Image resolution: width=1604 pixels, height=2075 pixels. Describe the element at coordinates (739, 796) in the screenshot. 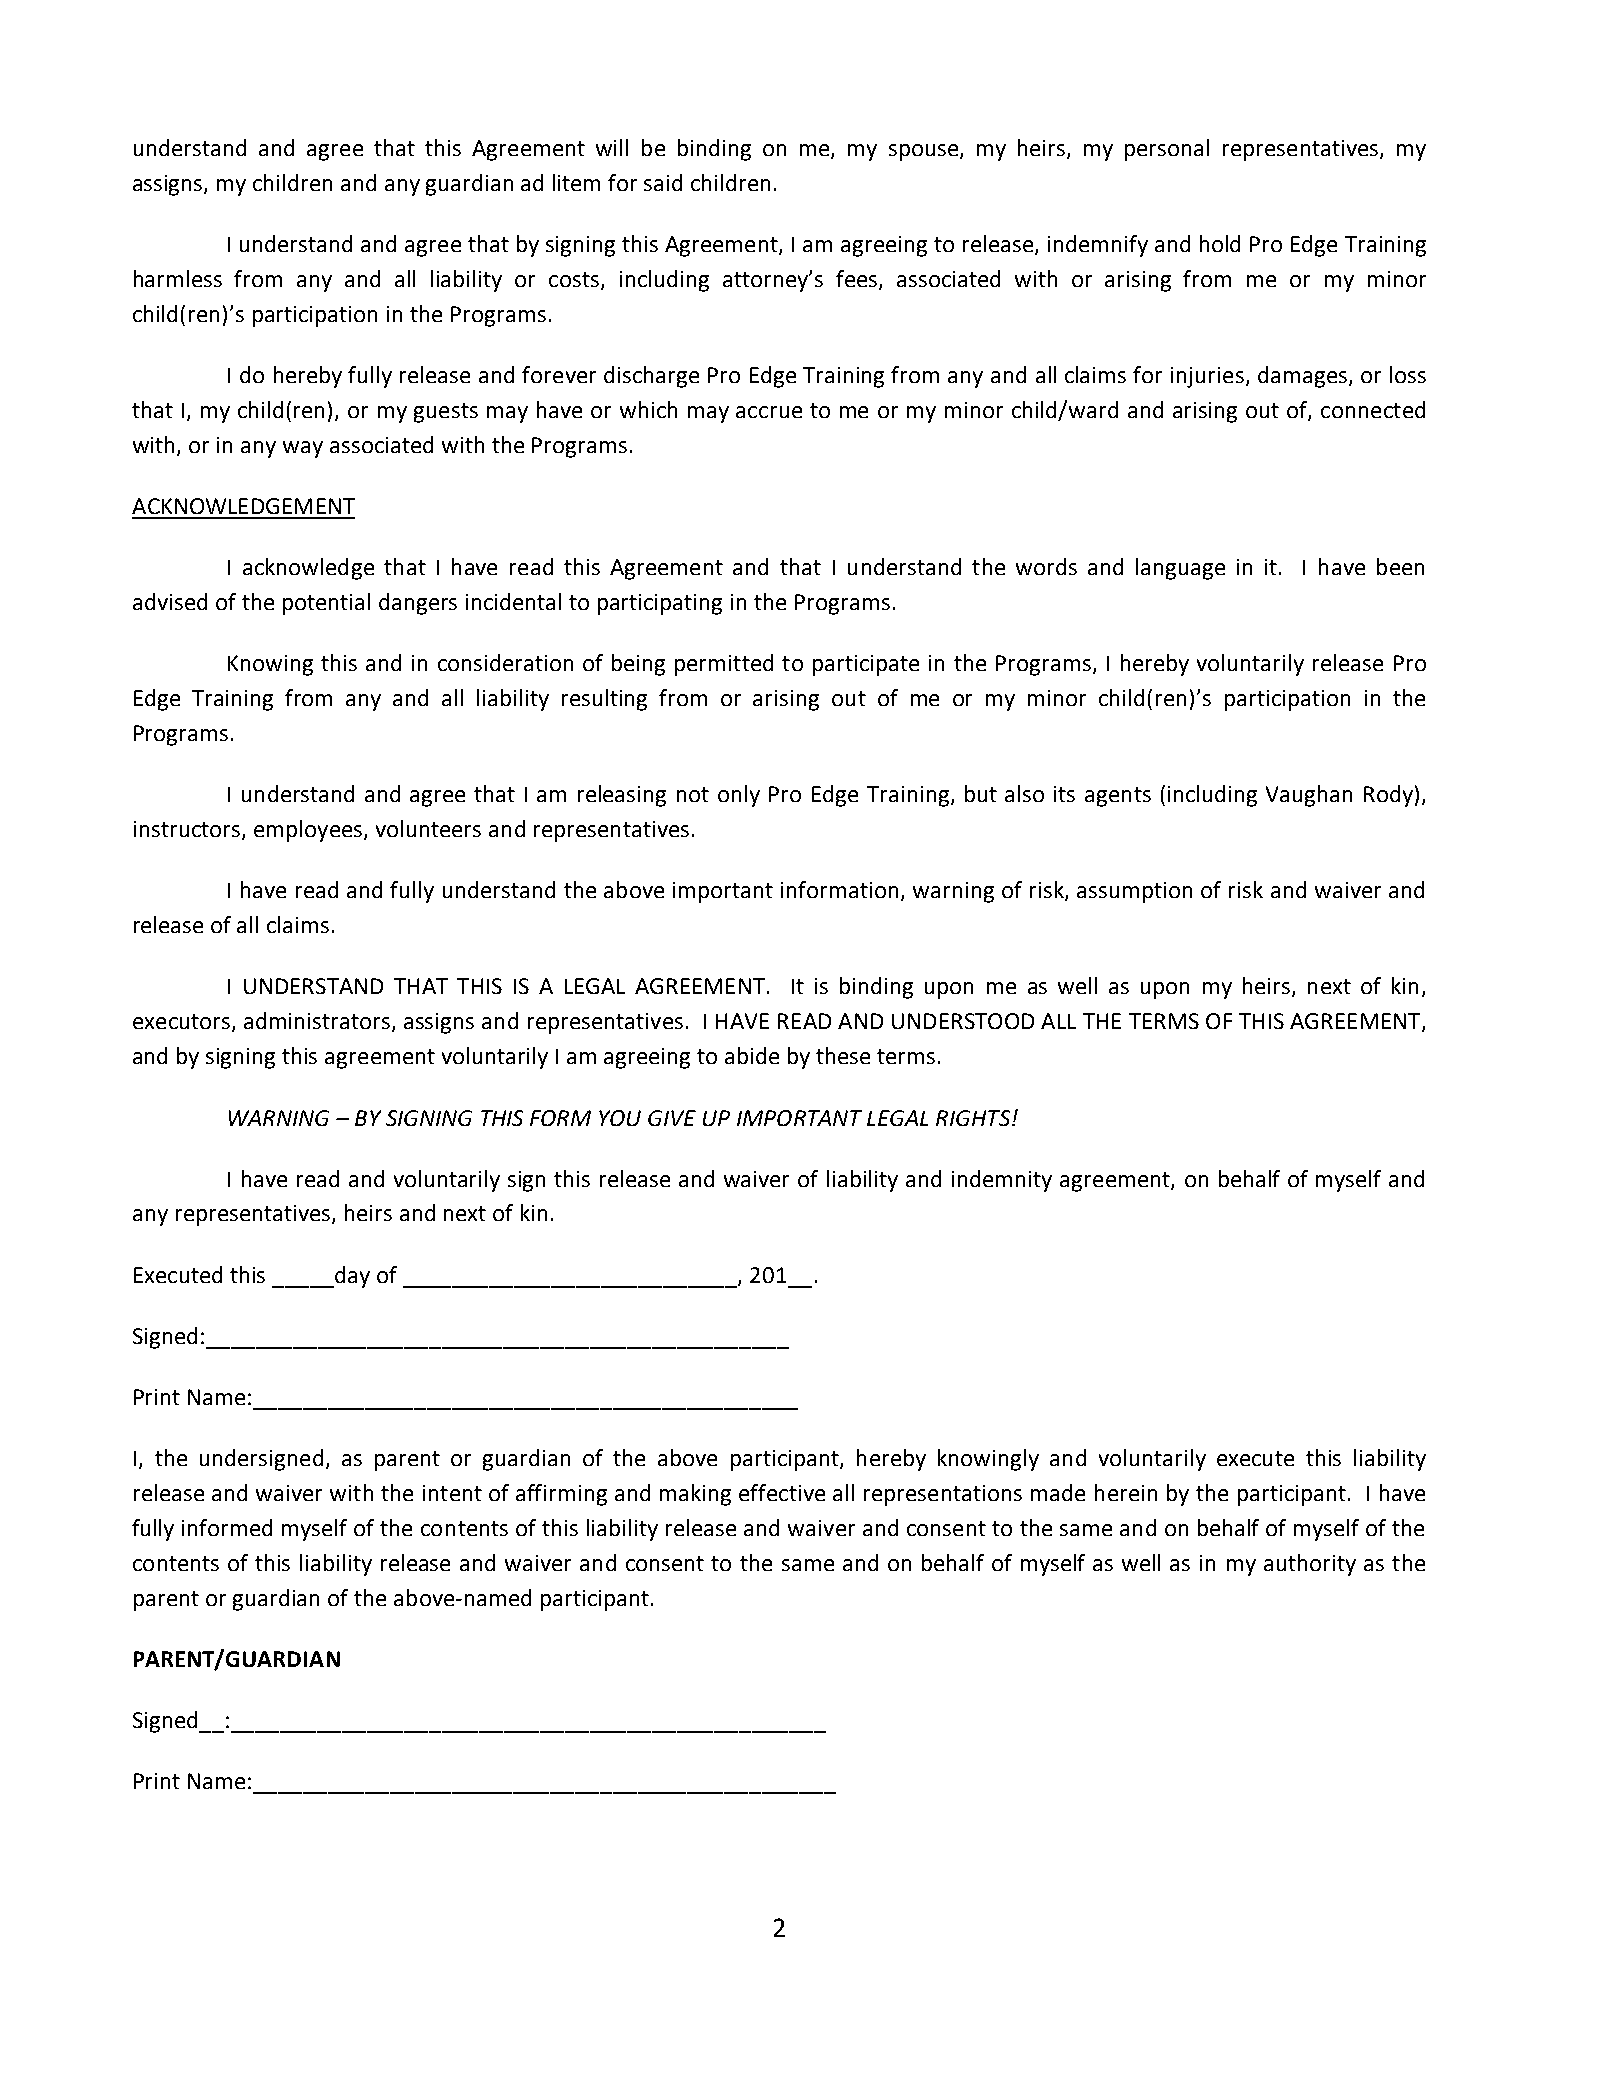

I see `only` at that location.
